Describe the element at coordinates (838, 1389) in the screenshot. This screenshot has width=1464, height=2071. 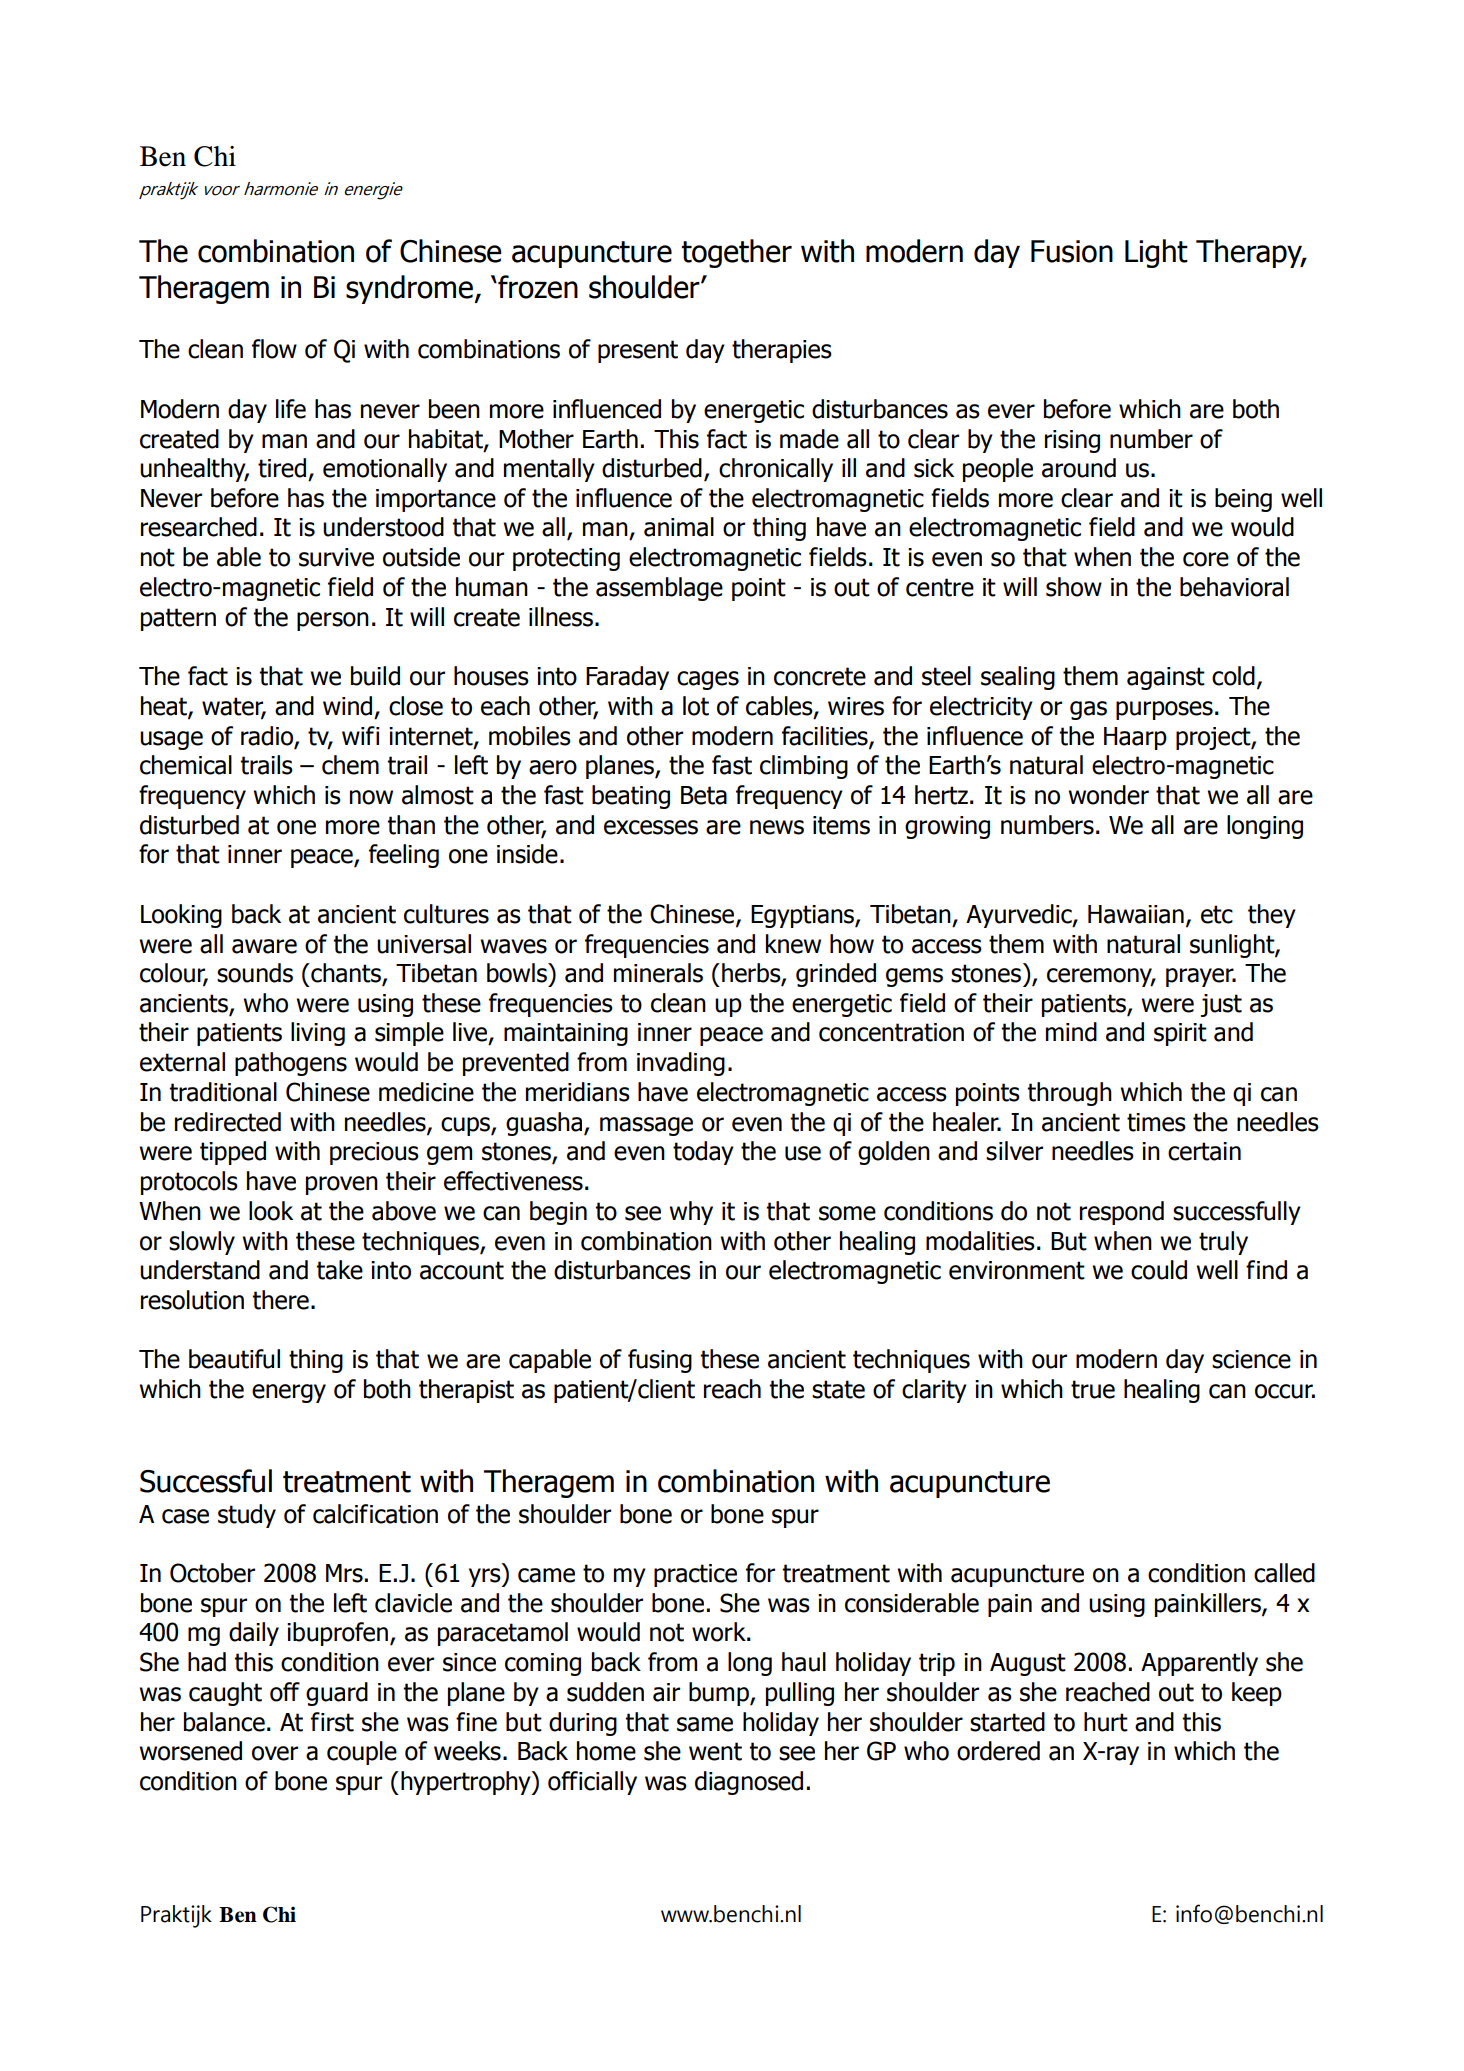
I see `state` at that location.
